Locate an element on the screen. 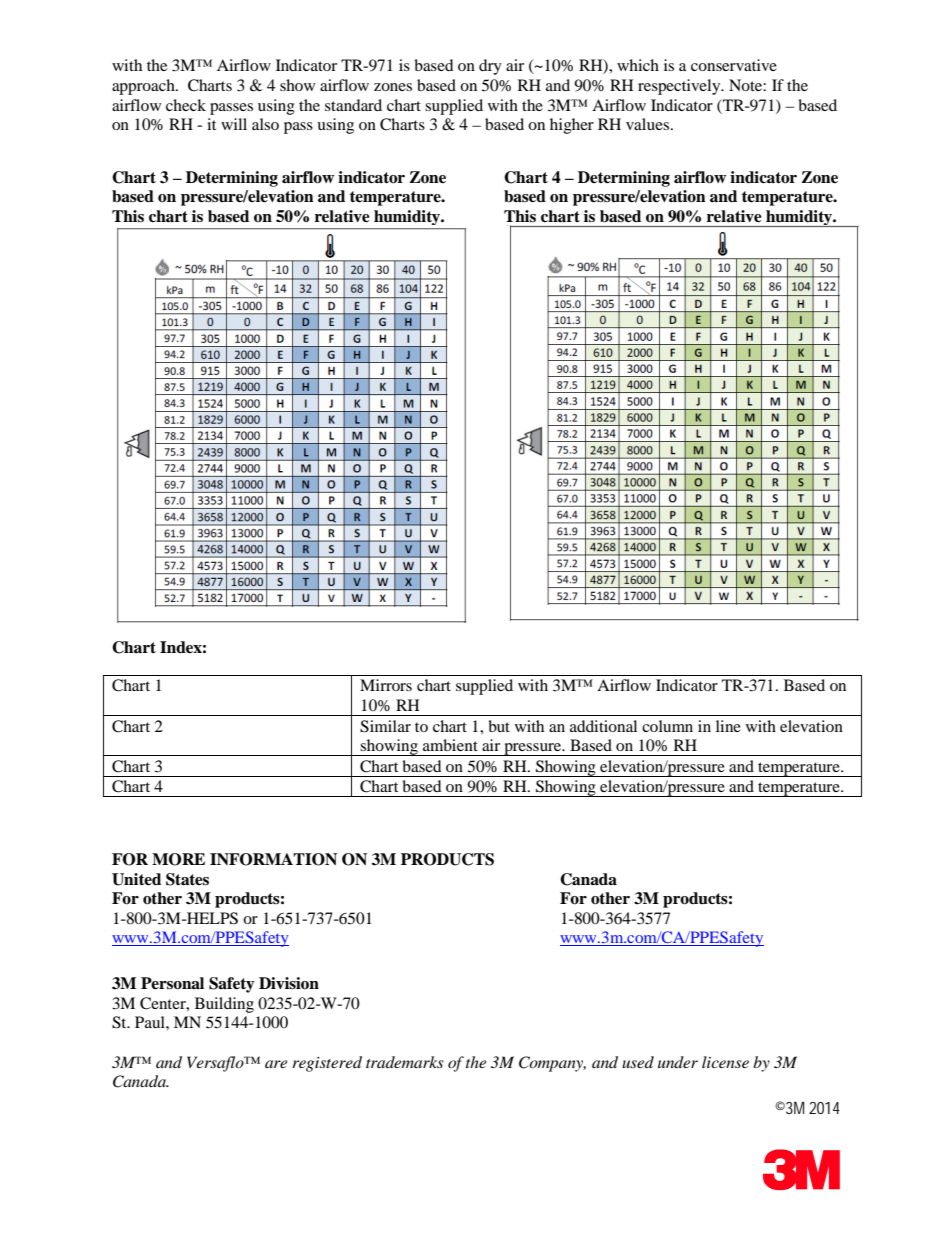 This screenshot has height=1233, width=952. dry is located at coordinates (490, 67).
